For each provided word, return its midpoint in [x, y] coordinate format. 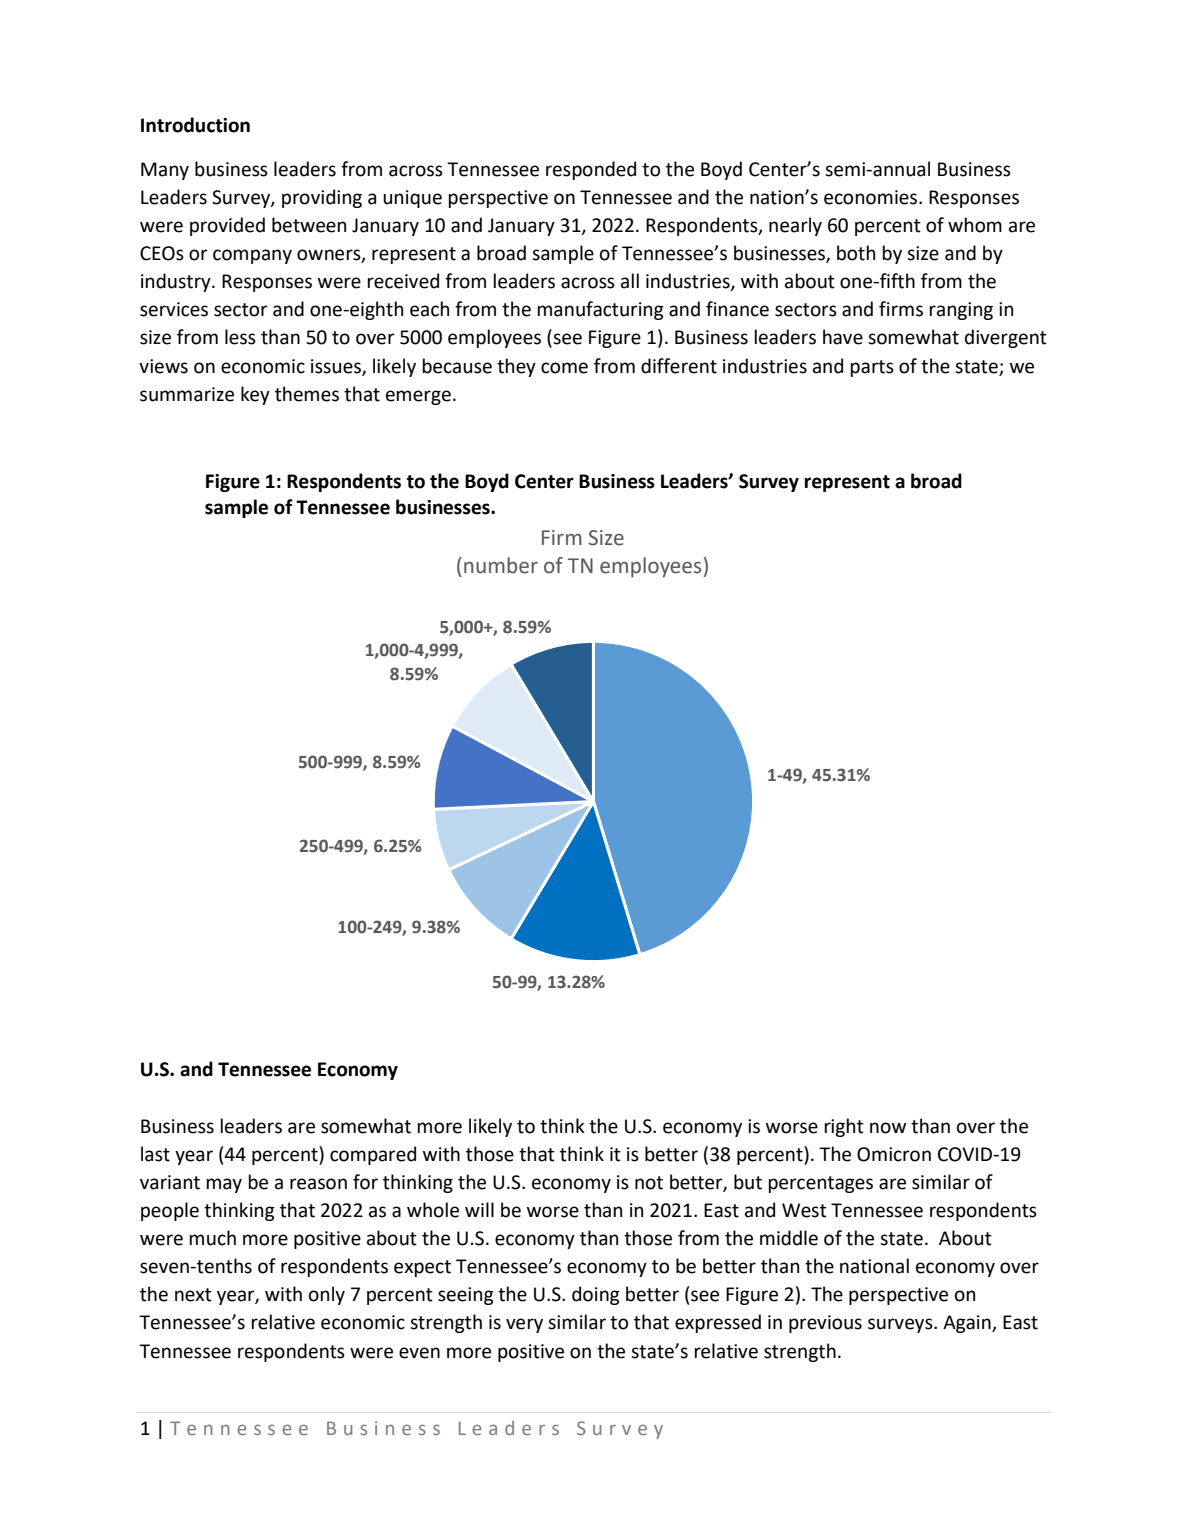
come [564, 368]
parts [872, 368]
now [888, 1128]
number [501, 565]
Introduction [195, 125]
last [155, 1154]
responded [591, 170]
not [649, 1183]
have [843, 337]
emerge [418, 397]
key [255, 395]
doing [596, 1295]
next [193, 1295]
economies [872, 197]
